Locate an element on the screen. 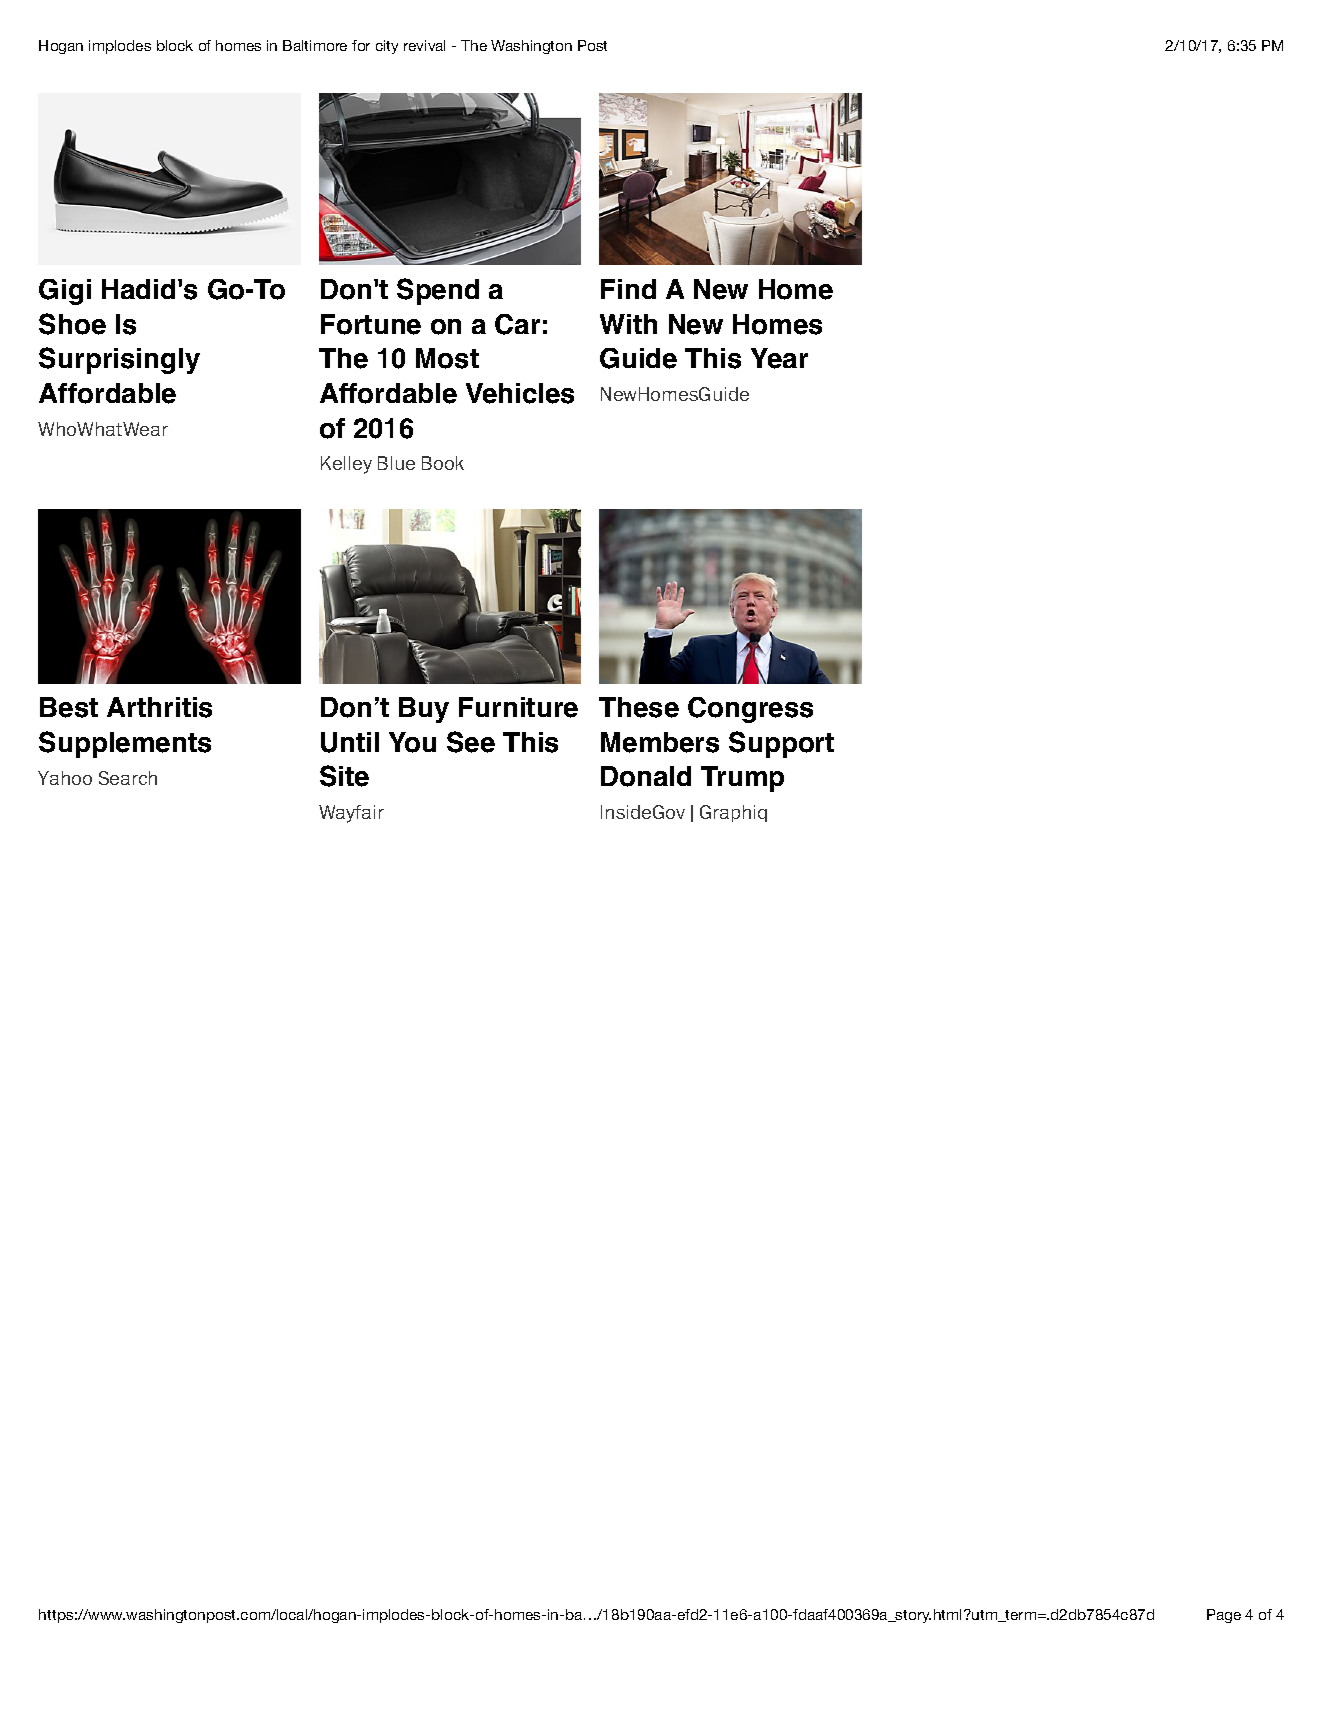  revival is located at coordinates (424, 45).
